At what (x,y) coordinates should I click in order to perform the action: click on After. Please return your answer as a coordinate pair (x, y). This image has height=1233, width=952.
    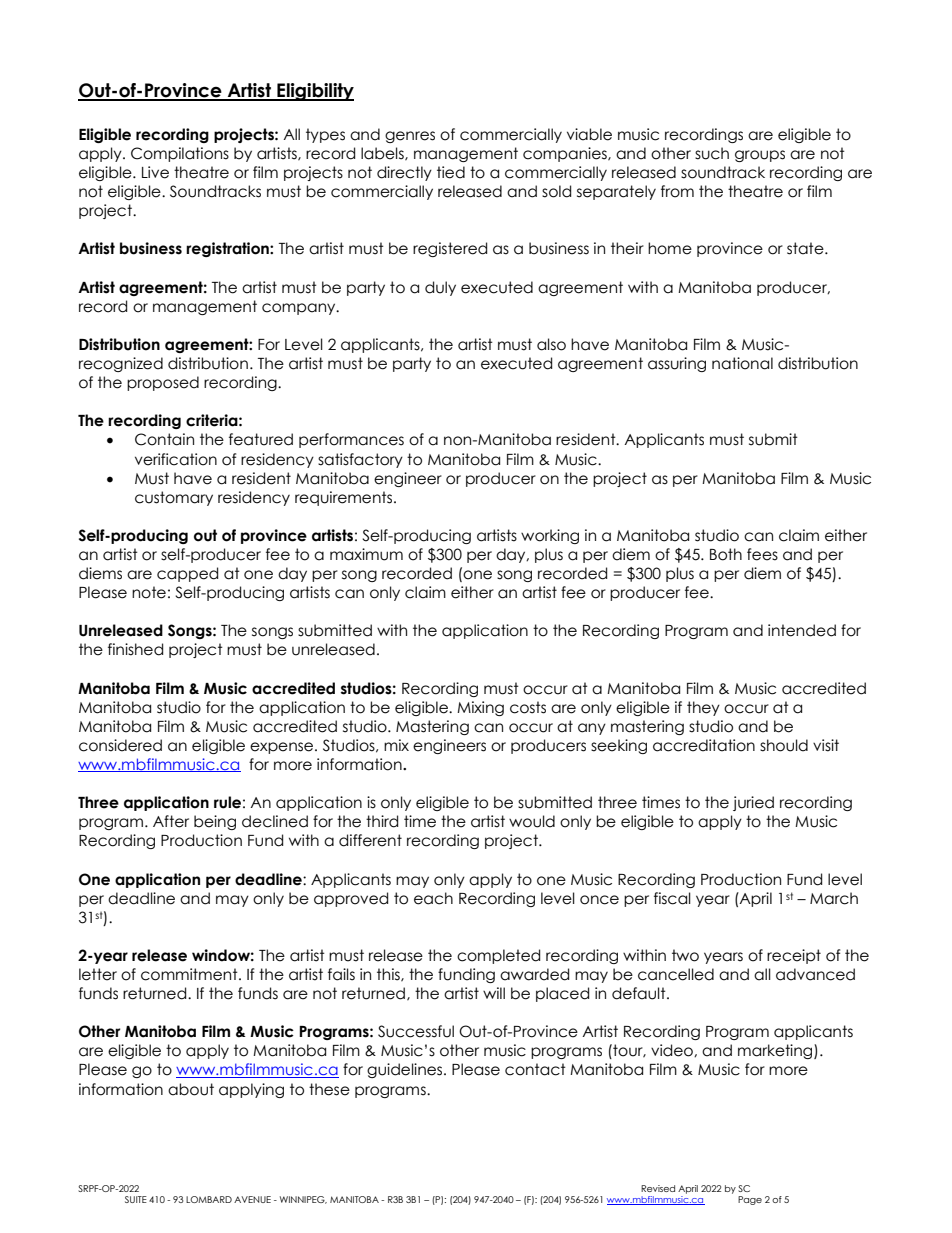
    Looking at the image, I should click on (171, 821).
